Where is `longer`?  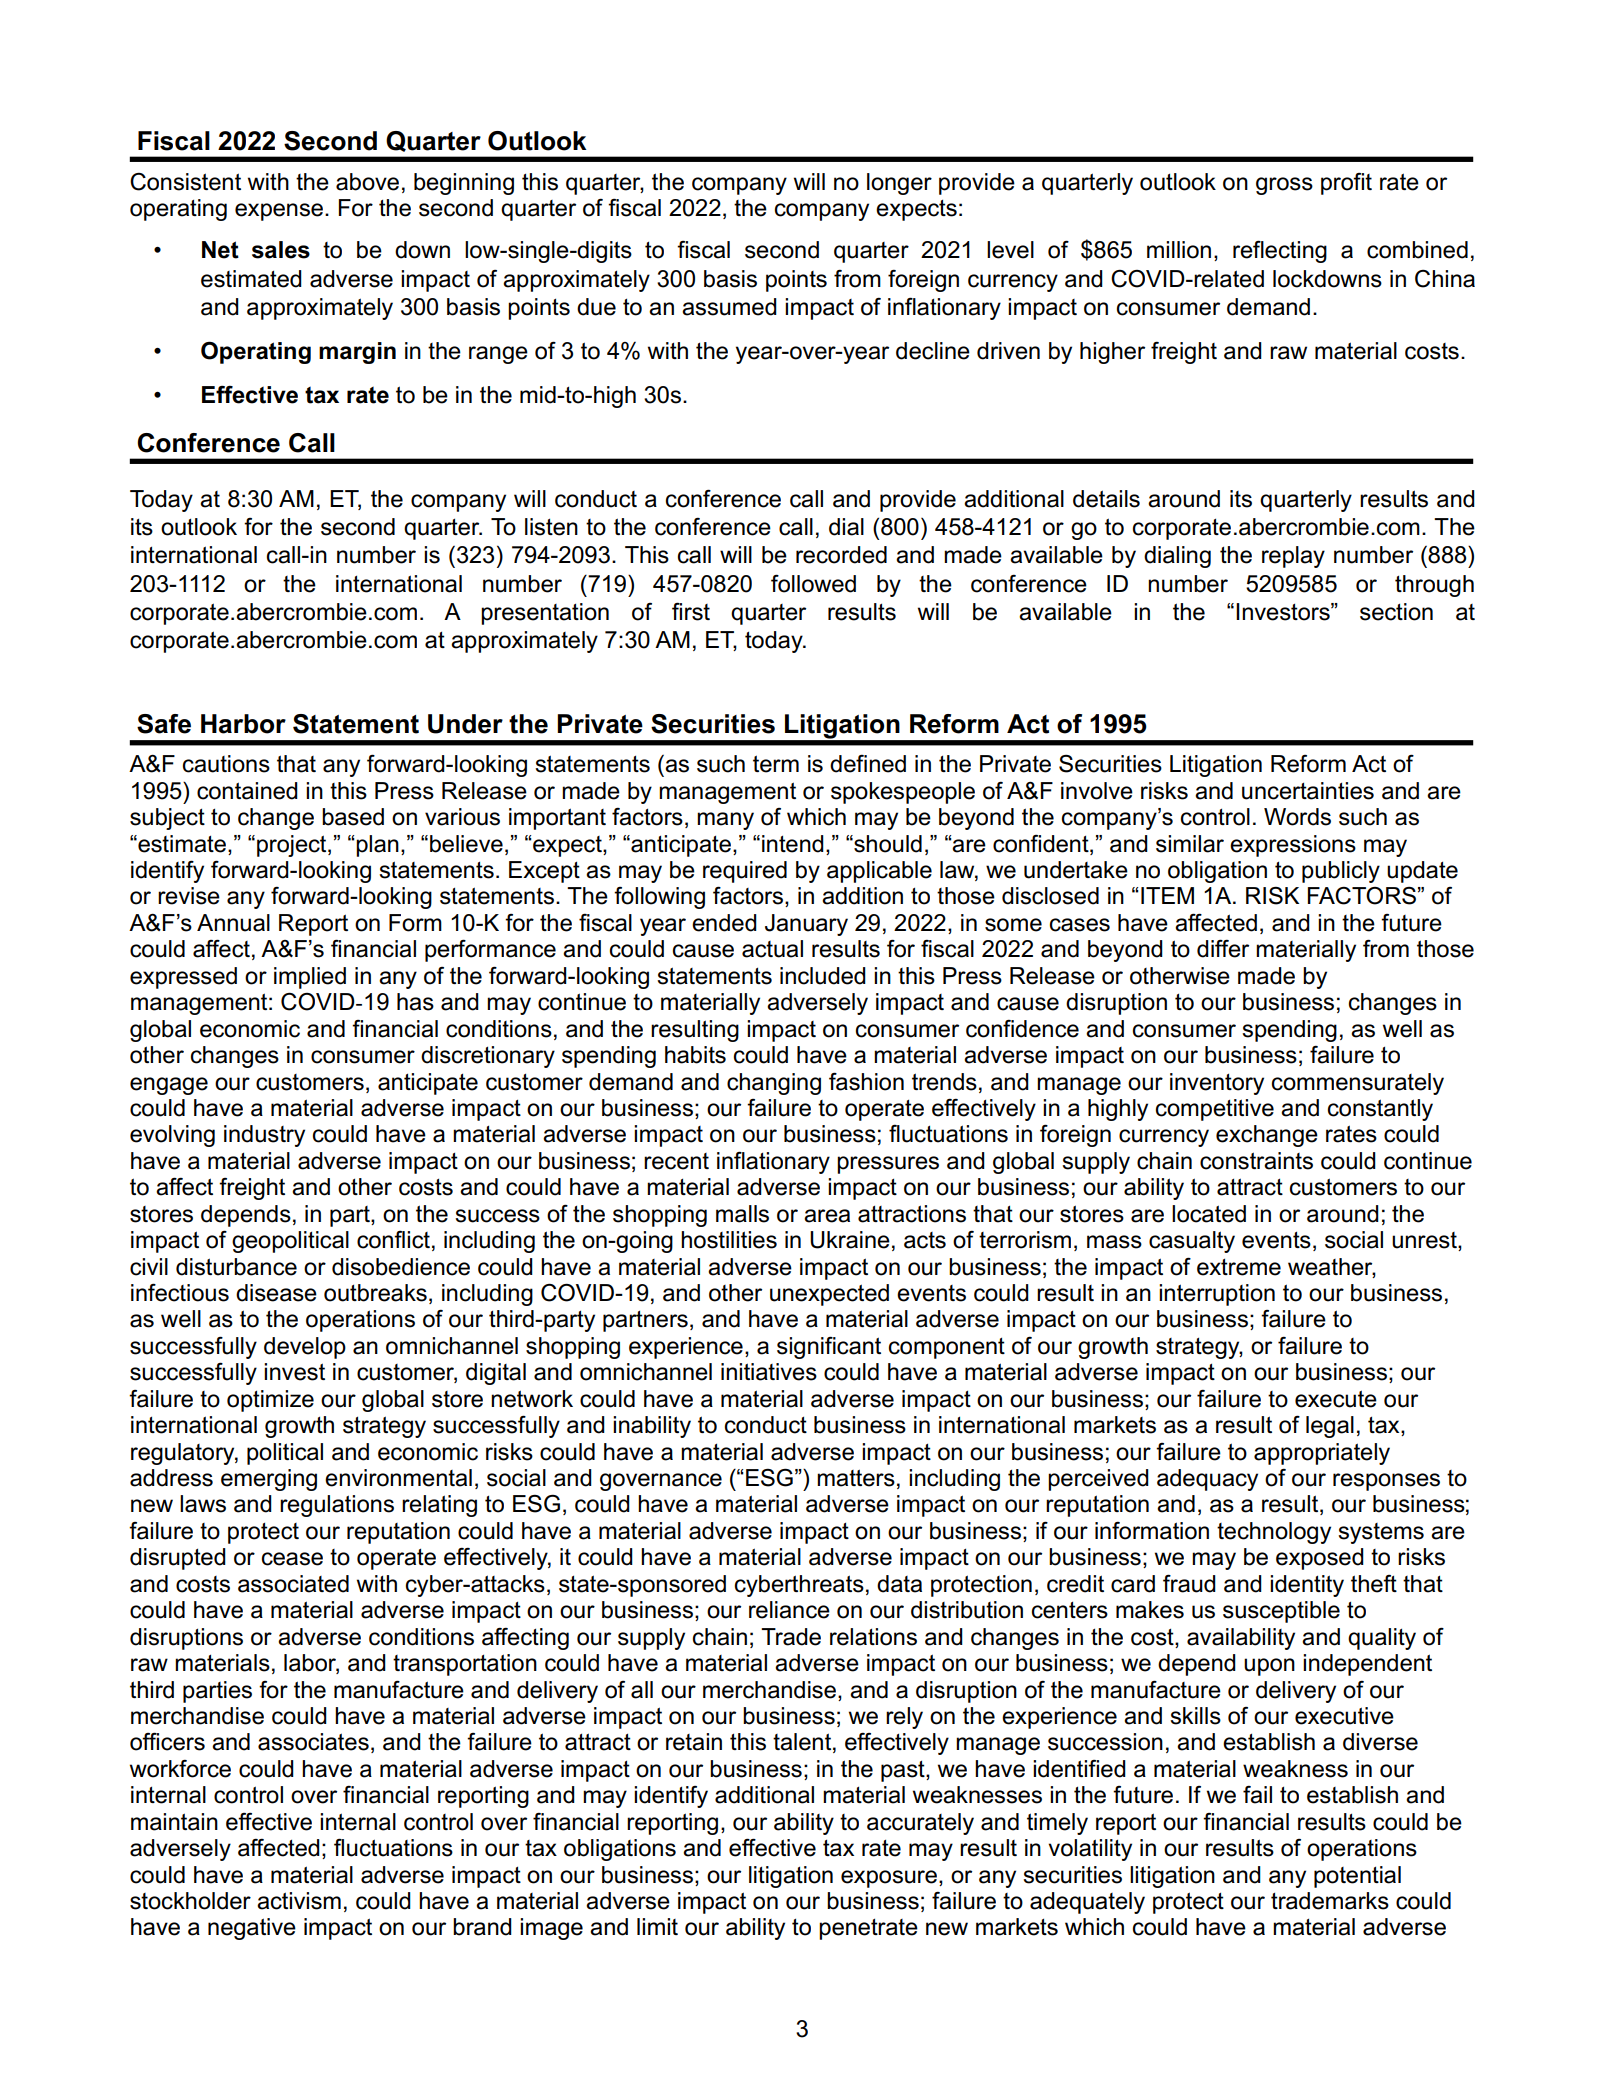 longer is located at coordinates (899, 184).
